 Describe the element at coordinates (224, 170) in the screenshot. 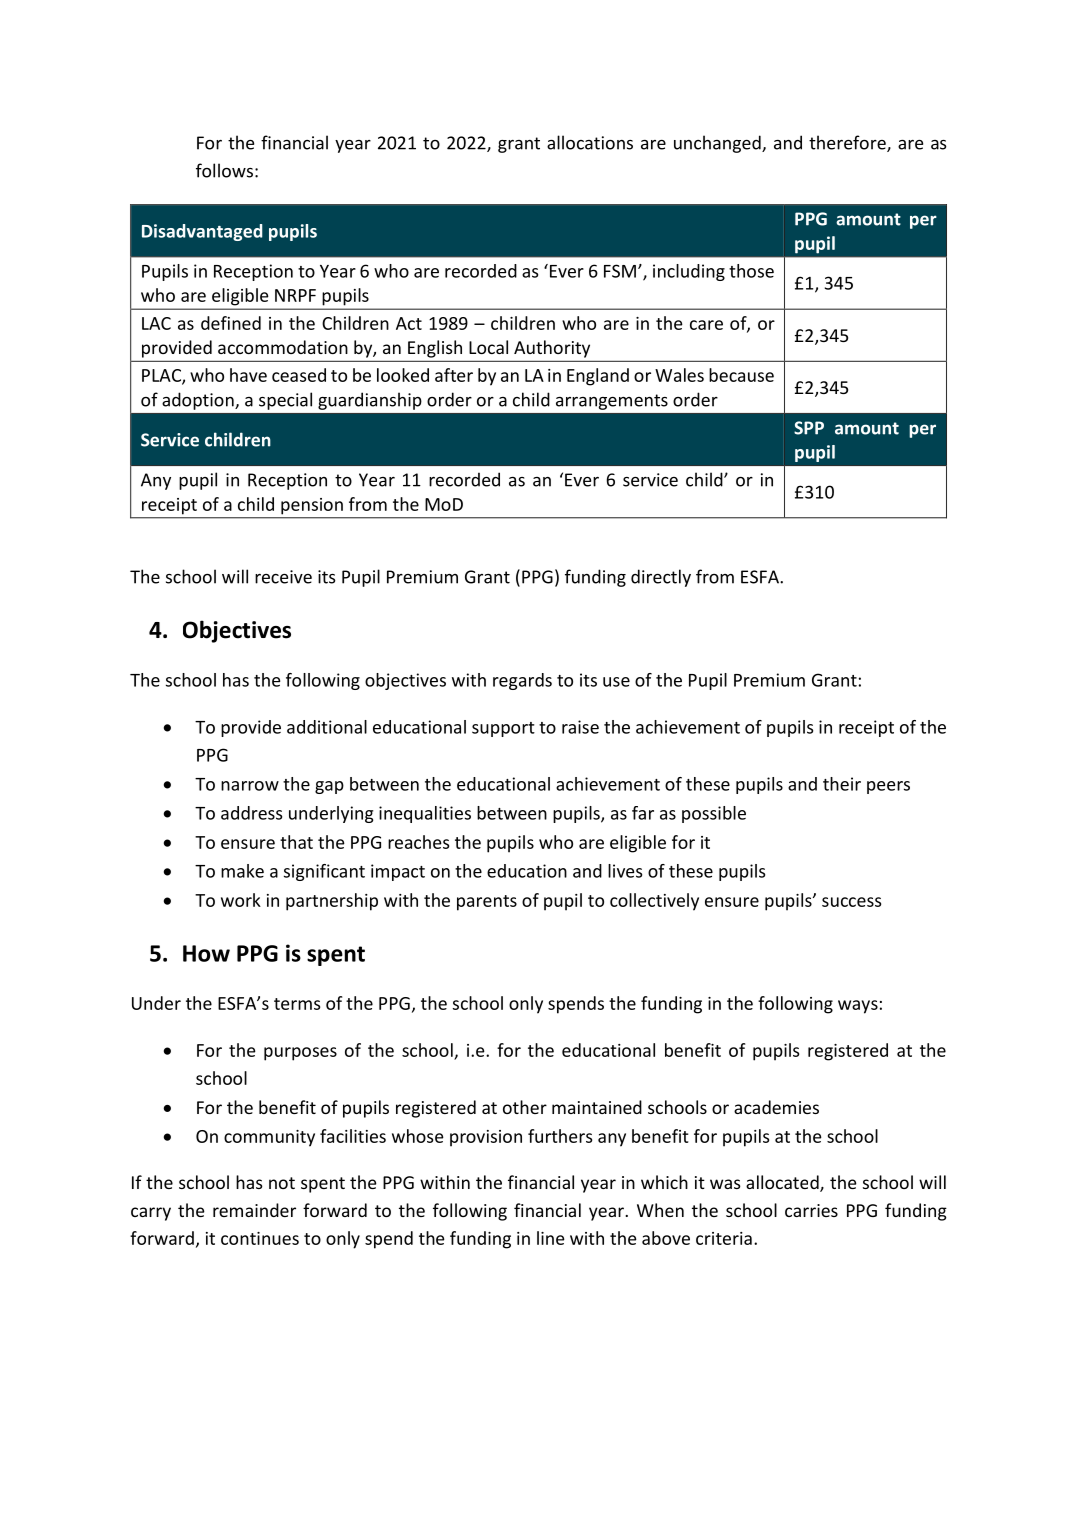

I see `follows` at that location.
